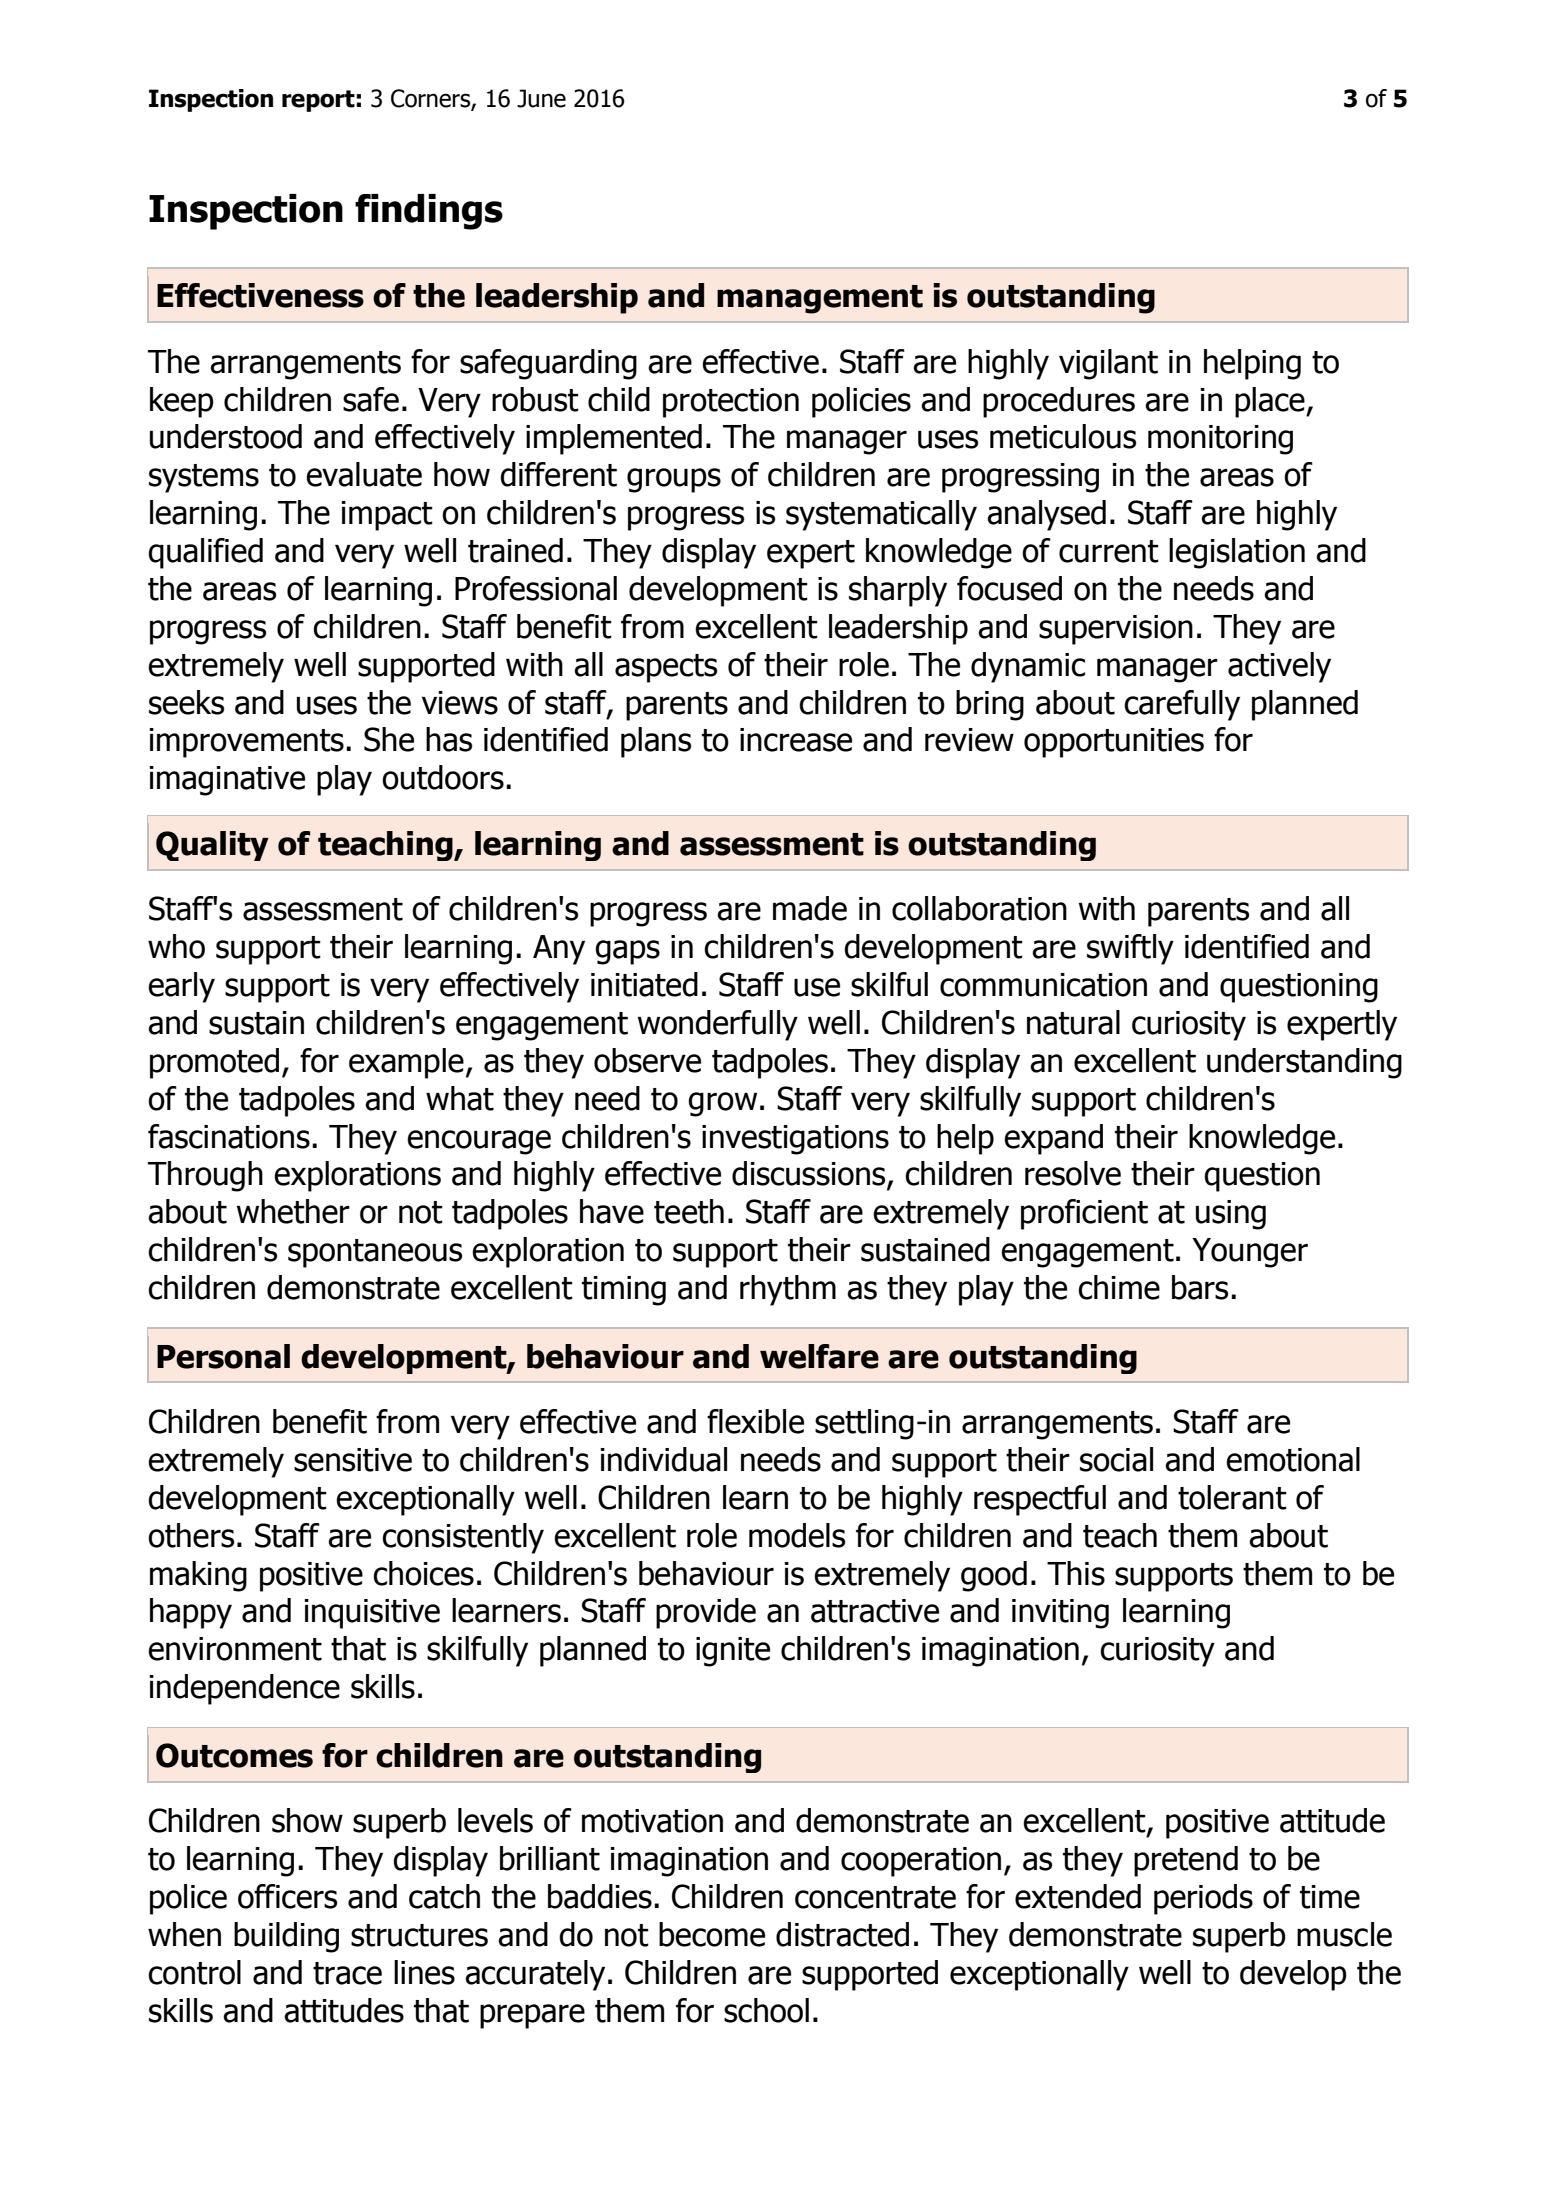  Describe the element at coordinates (223, 1356) in the document. I see `Personal` at that location.
